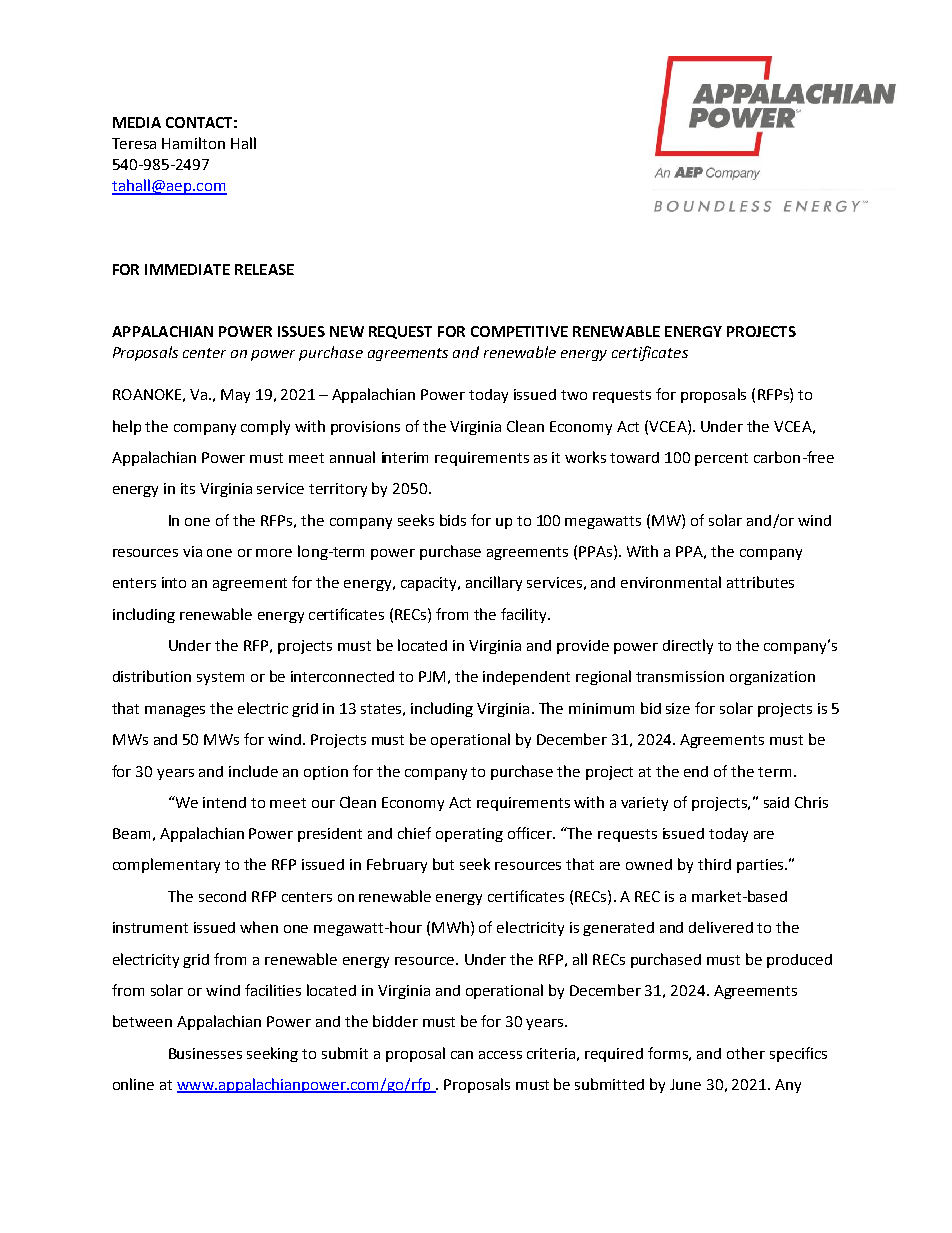 This screenshot has height=1233, width=952. Describe the element at coordinates (462, 1055) in the screenshot. I see `can` at that location.
